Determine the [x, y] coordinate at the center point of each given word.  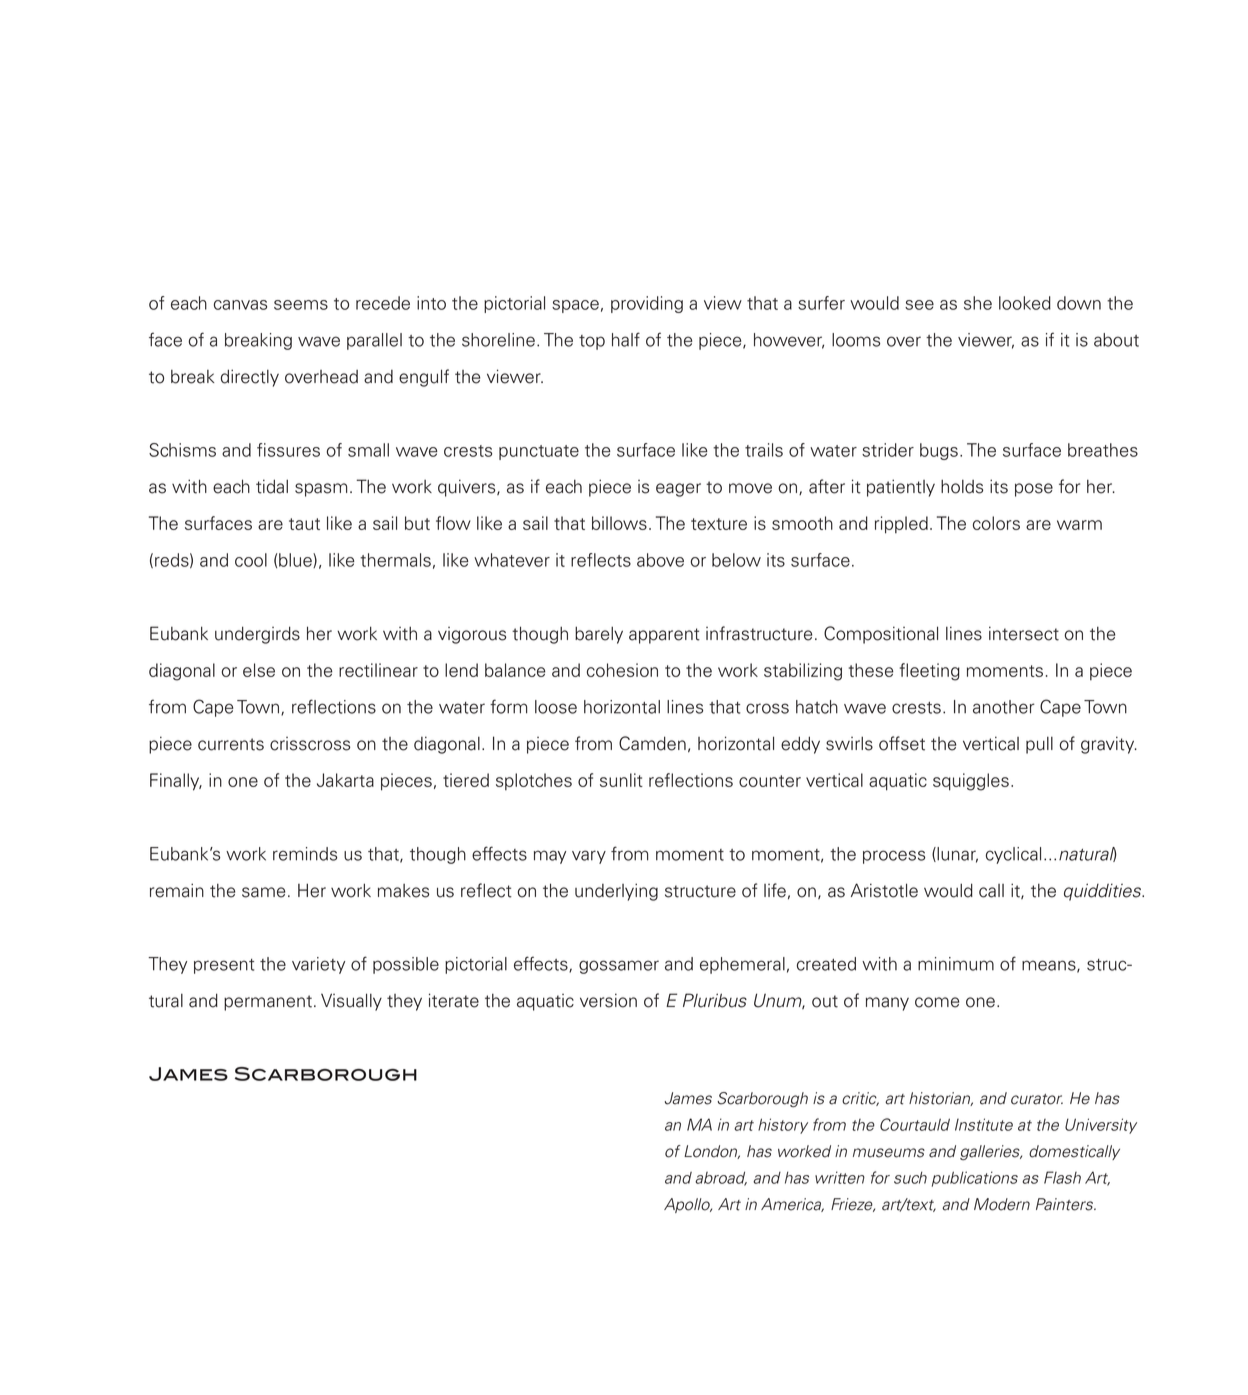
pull [1039, 745]
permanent [268, 1003]
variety [318, 965]
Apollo [688, 1205]
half [626, 339]
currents [231, 744]
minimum [956, 964]
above [660, 560]
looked [1025, 303]
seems [301, 305]
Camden [652, 743]
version [608, 1000]
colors [996, 523]
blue [296, 560]
